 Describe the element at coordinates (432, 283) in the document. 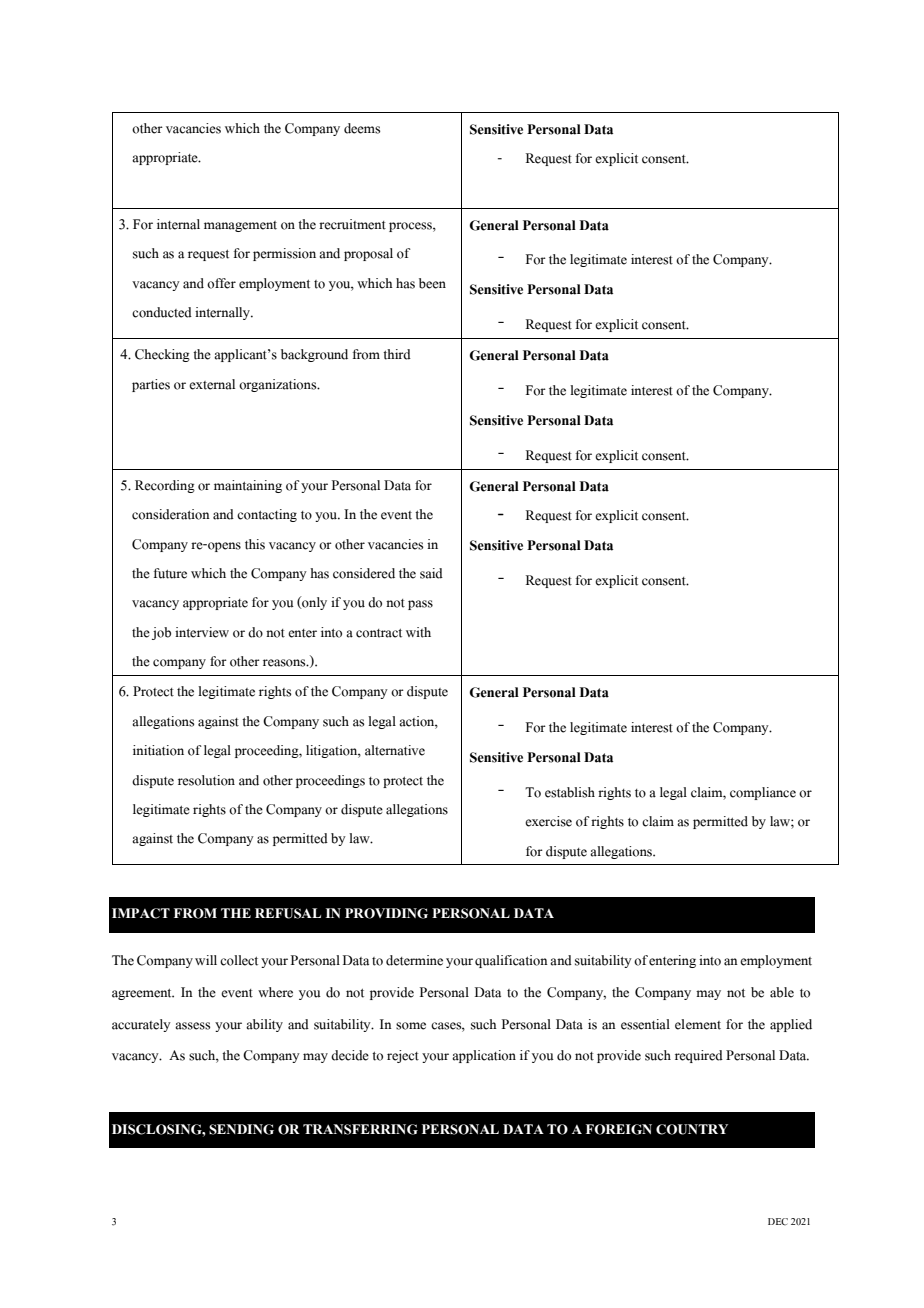

I see `been` at that location.
